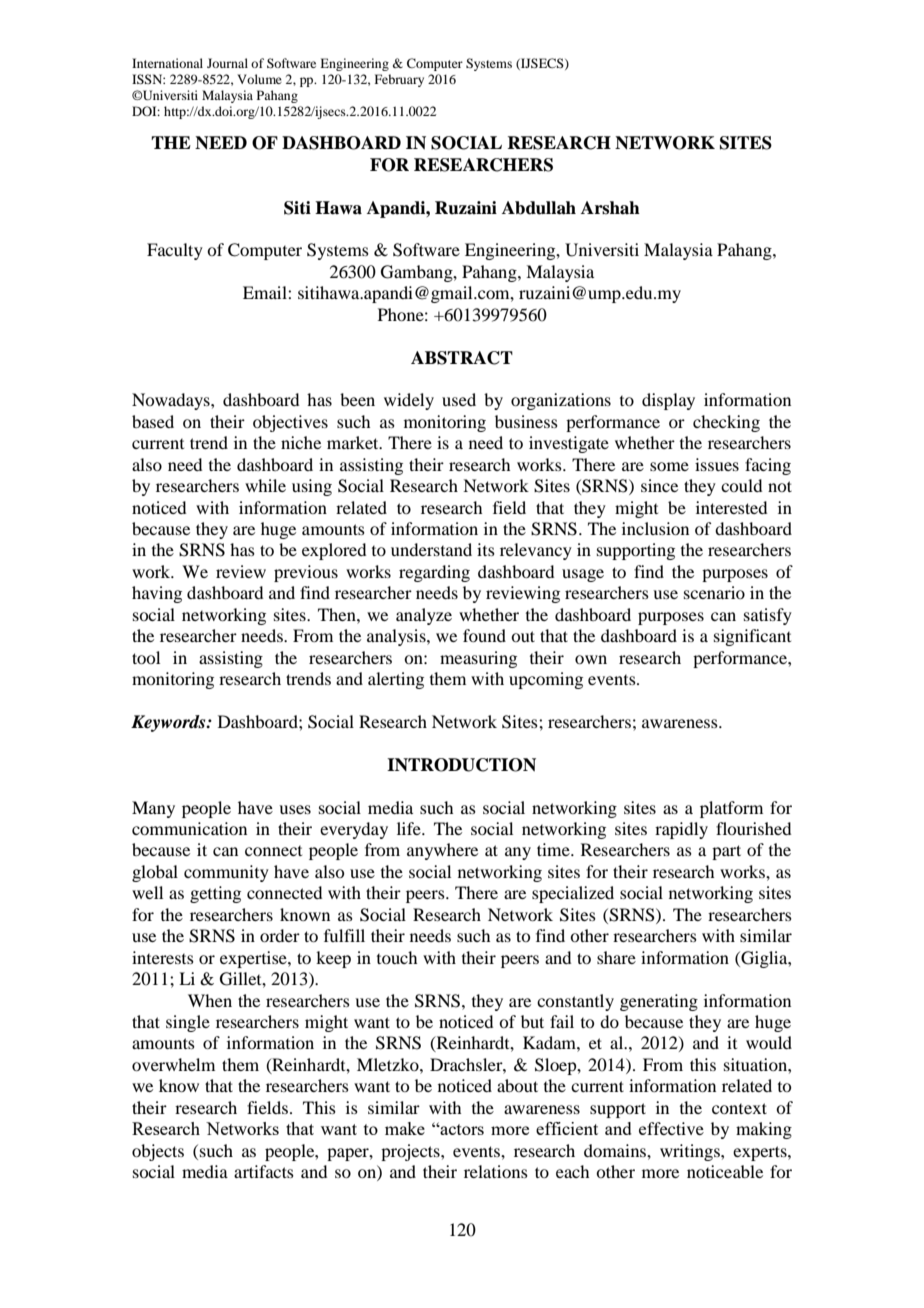  Describe the element at coordinates (227, 63) in the document. I see `Journal` at that location.
